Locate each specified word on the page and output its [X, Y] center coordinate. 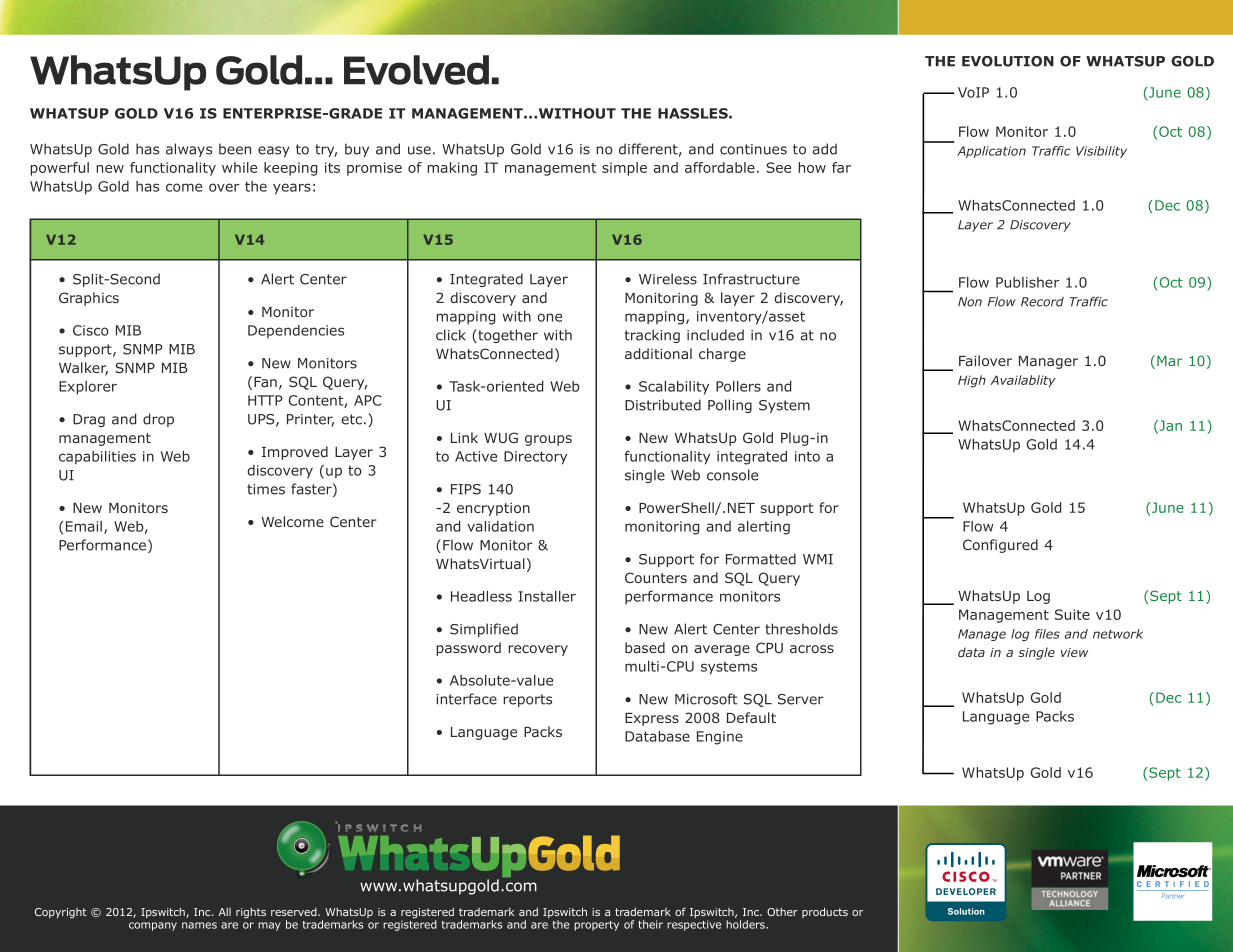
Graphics [89, 299]
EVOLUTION [1008, 61]
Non [970, 302]
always [189, 150]
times [266, 489]
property [596, 926]
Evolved [416, 70]
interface [466, 699]
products [825, 912]
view [1074, 652]
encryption [493, 509]
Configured [1000, 546]
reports [527, 700]
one [549, 317]
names [199, 925]
